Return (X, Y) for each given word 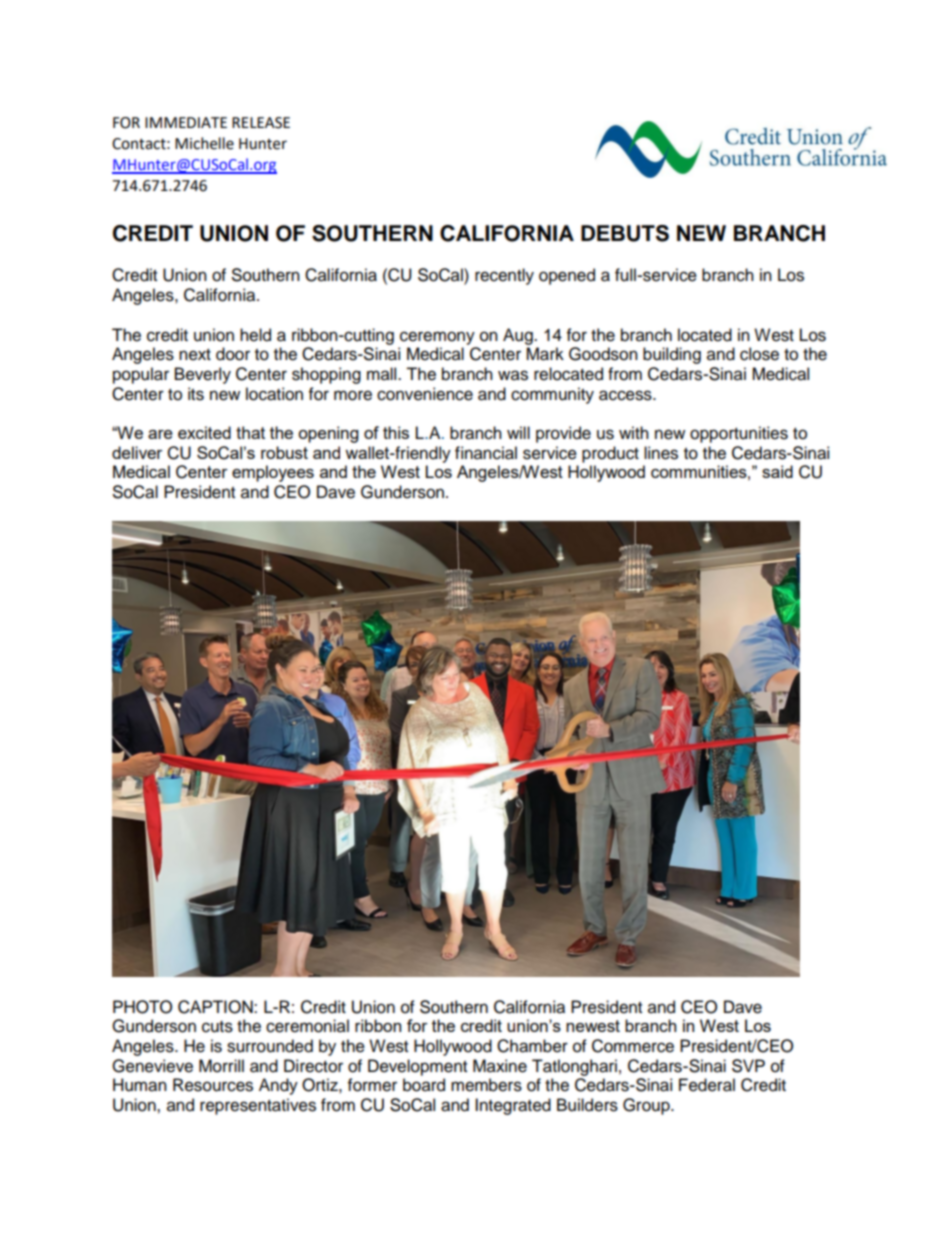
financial (486, 453)
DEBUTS (625, 233)
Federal (707, 1085)
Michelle (204, 143)
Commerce (633, 1046)
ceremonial (307, 1026)
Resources (213, 1085)
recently (504, 276)
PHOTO (142, 1007)
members (486, 1085)
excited (204, 432)
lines (661, 453)
